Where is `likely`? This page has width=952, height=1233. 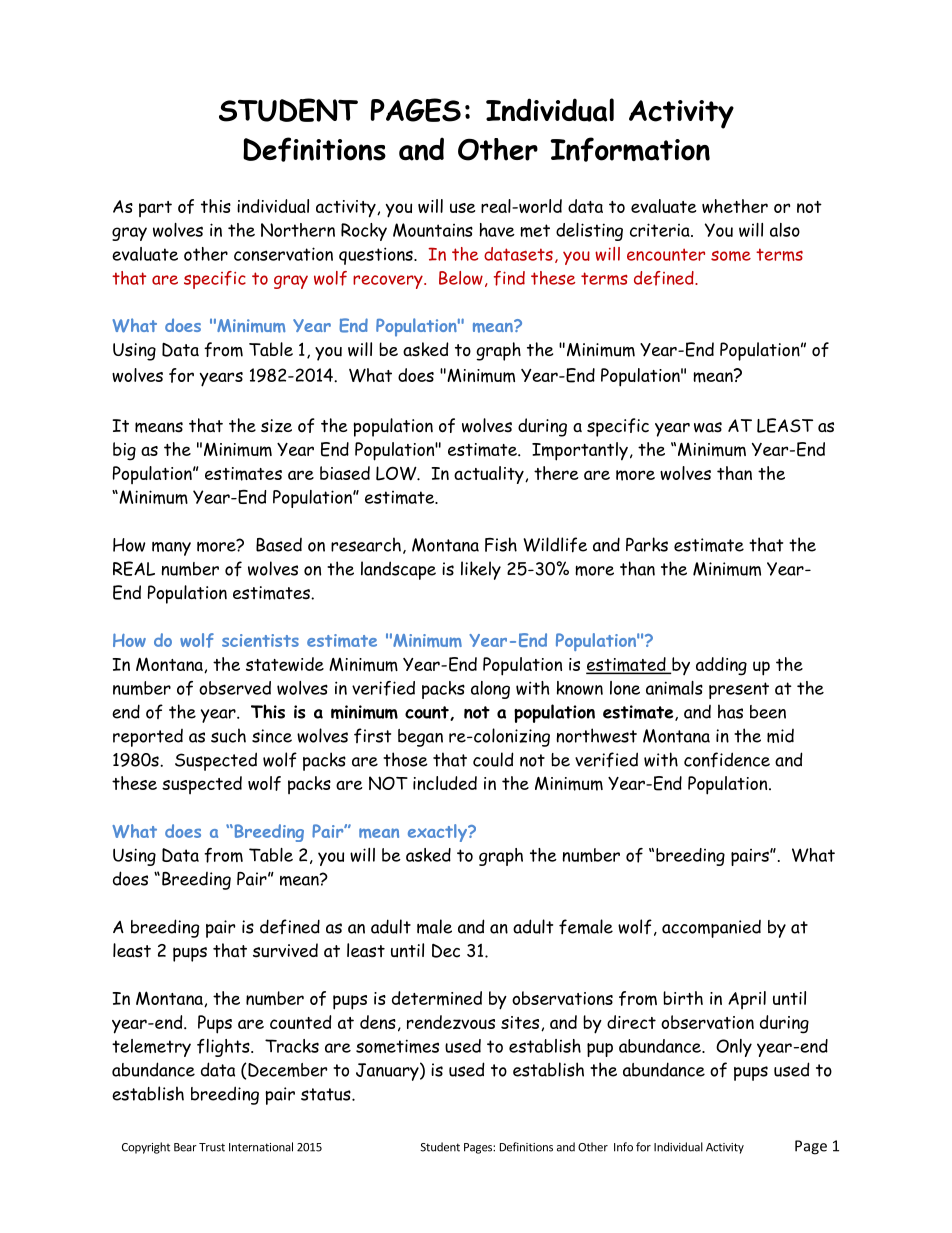
likely is located at coordinates (481, 570).
